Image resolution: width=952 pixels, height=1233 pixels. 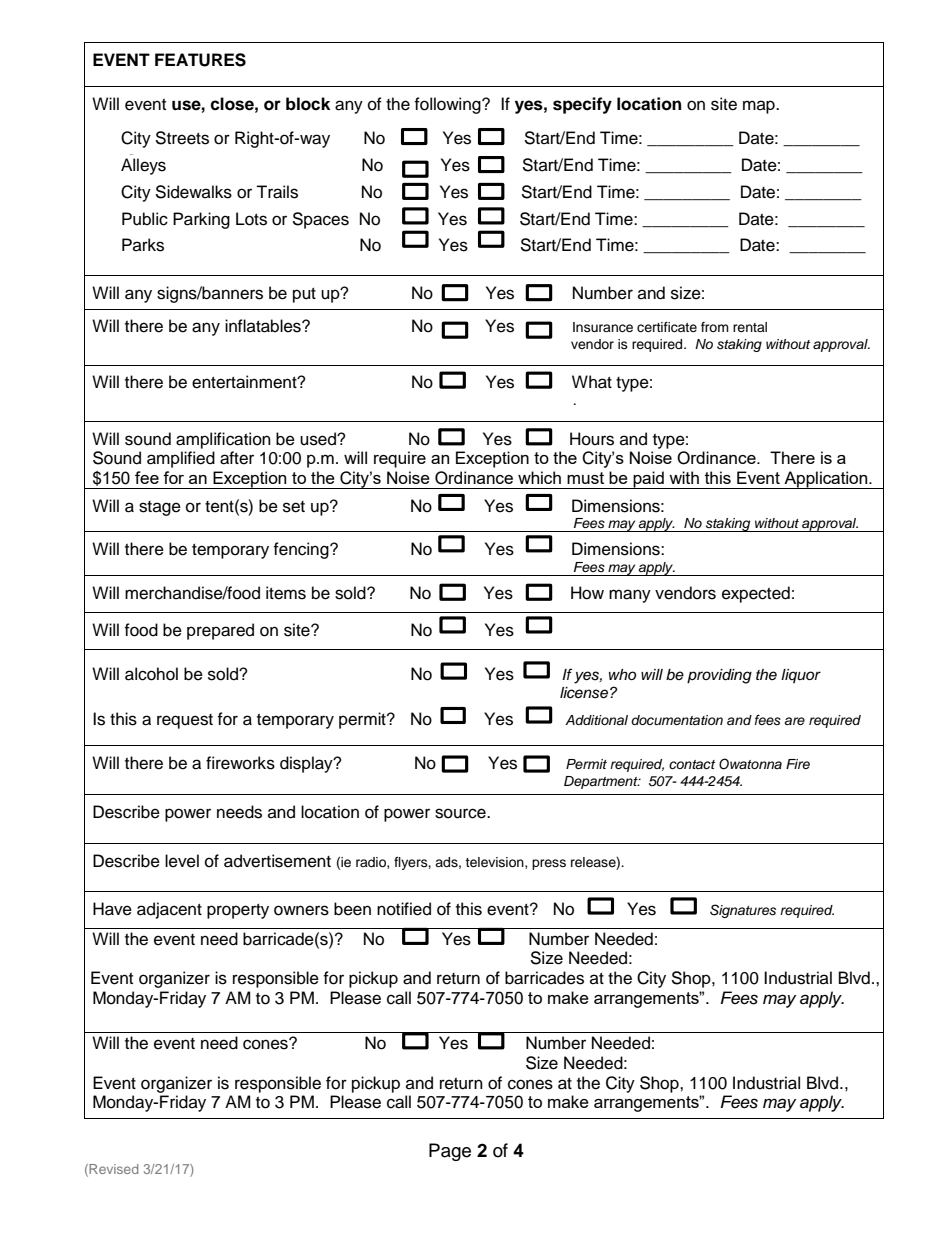 I want to click on request, so click(x=185, y=721).
